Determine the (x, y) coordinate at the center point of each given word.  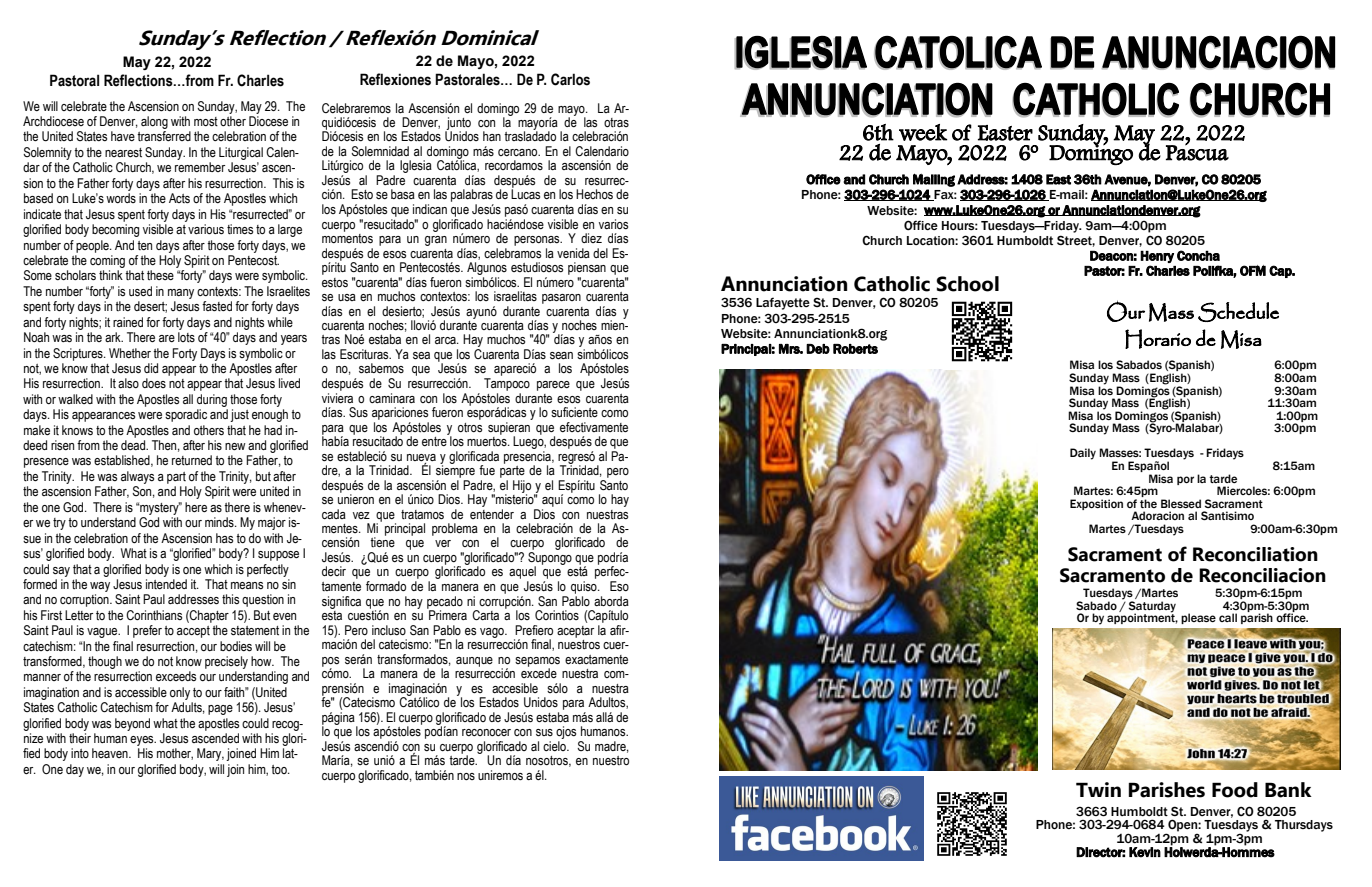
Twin (1098, 789)
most (206, 121)
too (280, 769)
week (923, 132)
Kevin (1145, 852)
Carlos (570, 79)
